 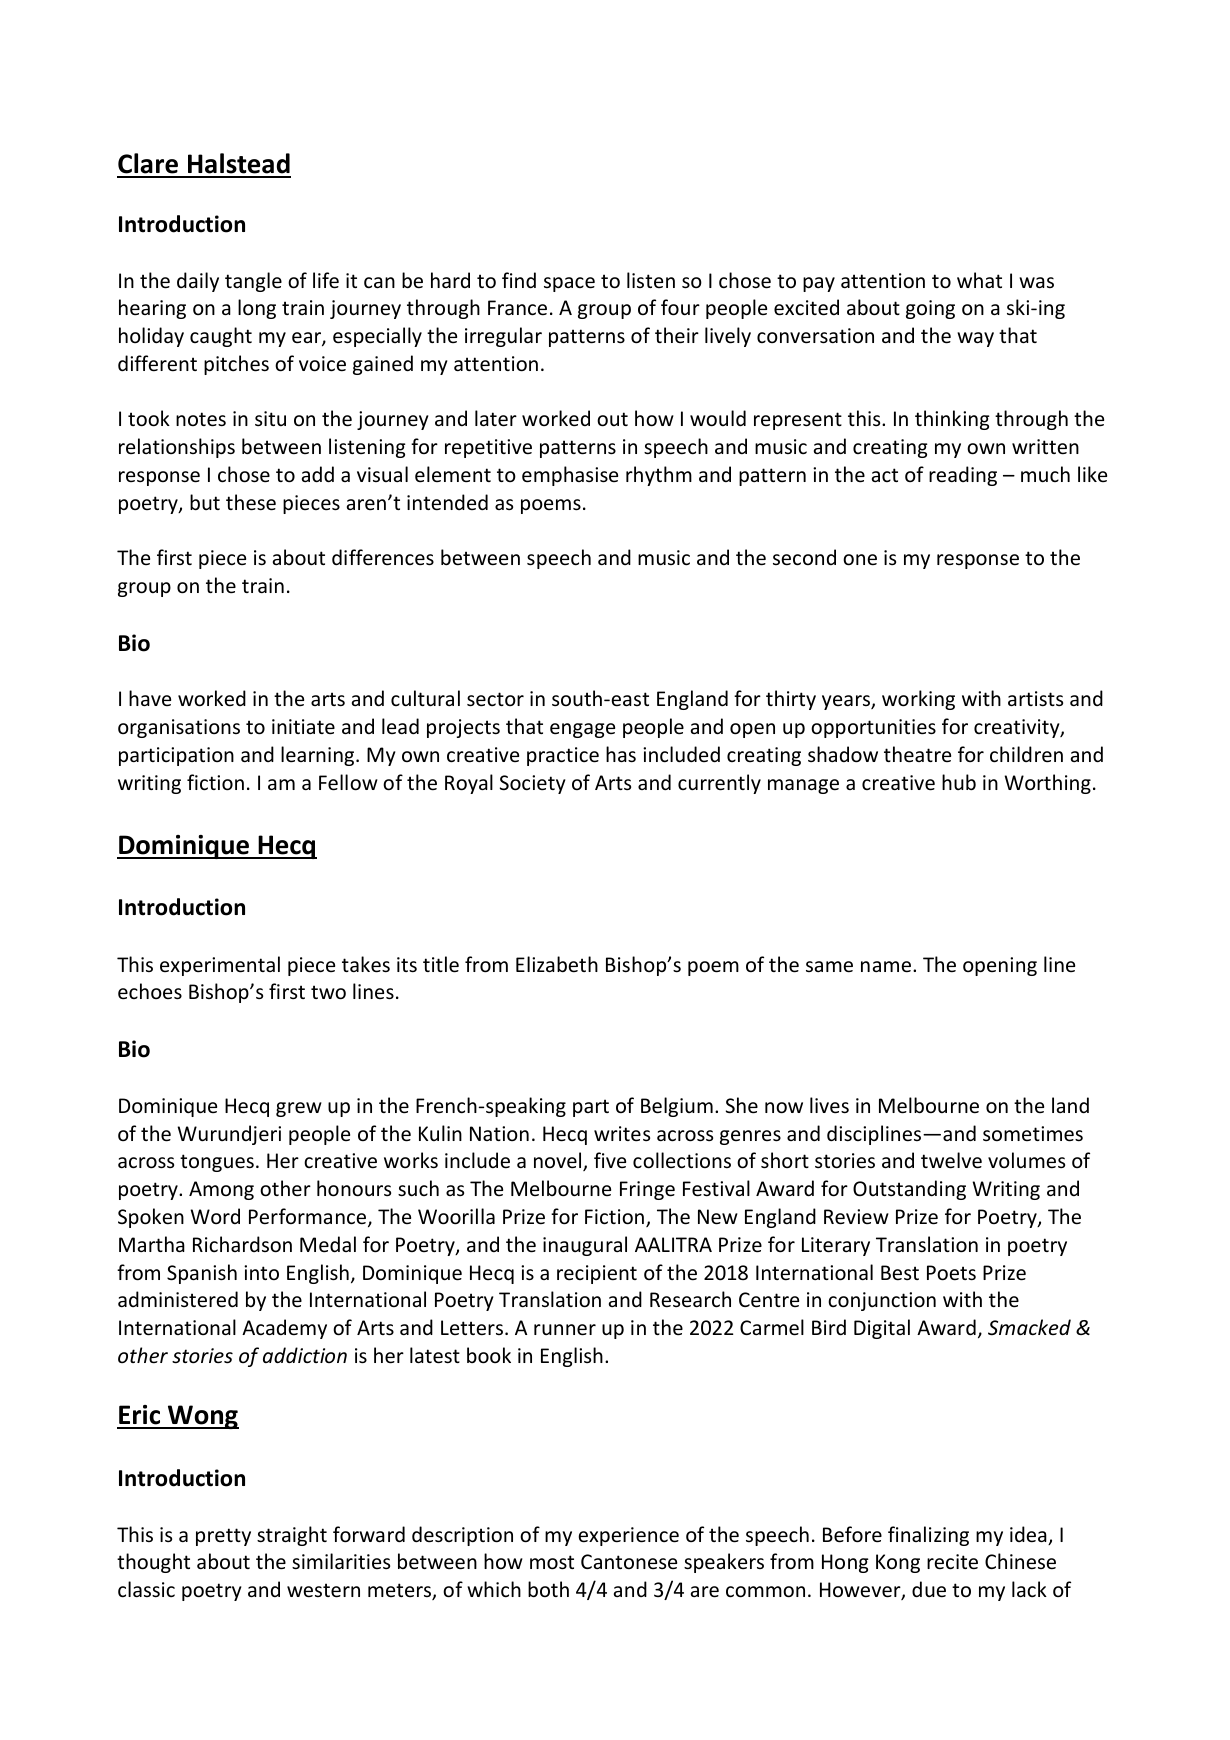 What do you see at coordinates (217, 1163) in the page?
I see `tongues` at bounding box center [217, 1163].
